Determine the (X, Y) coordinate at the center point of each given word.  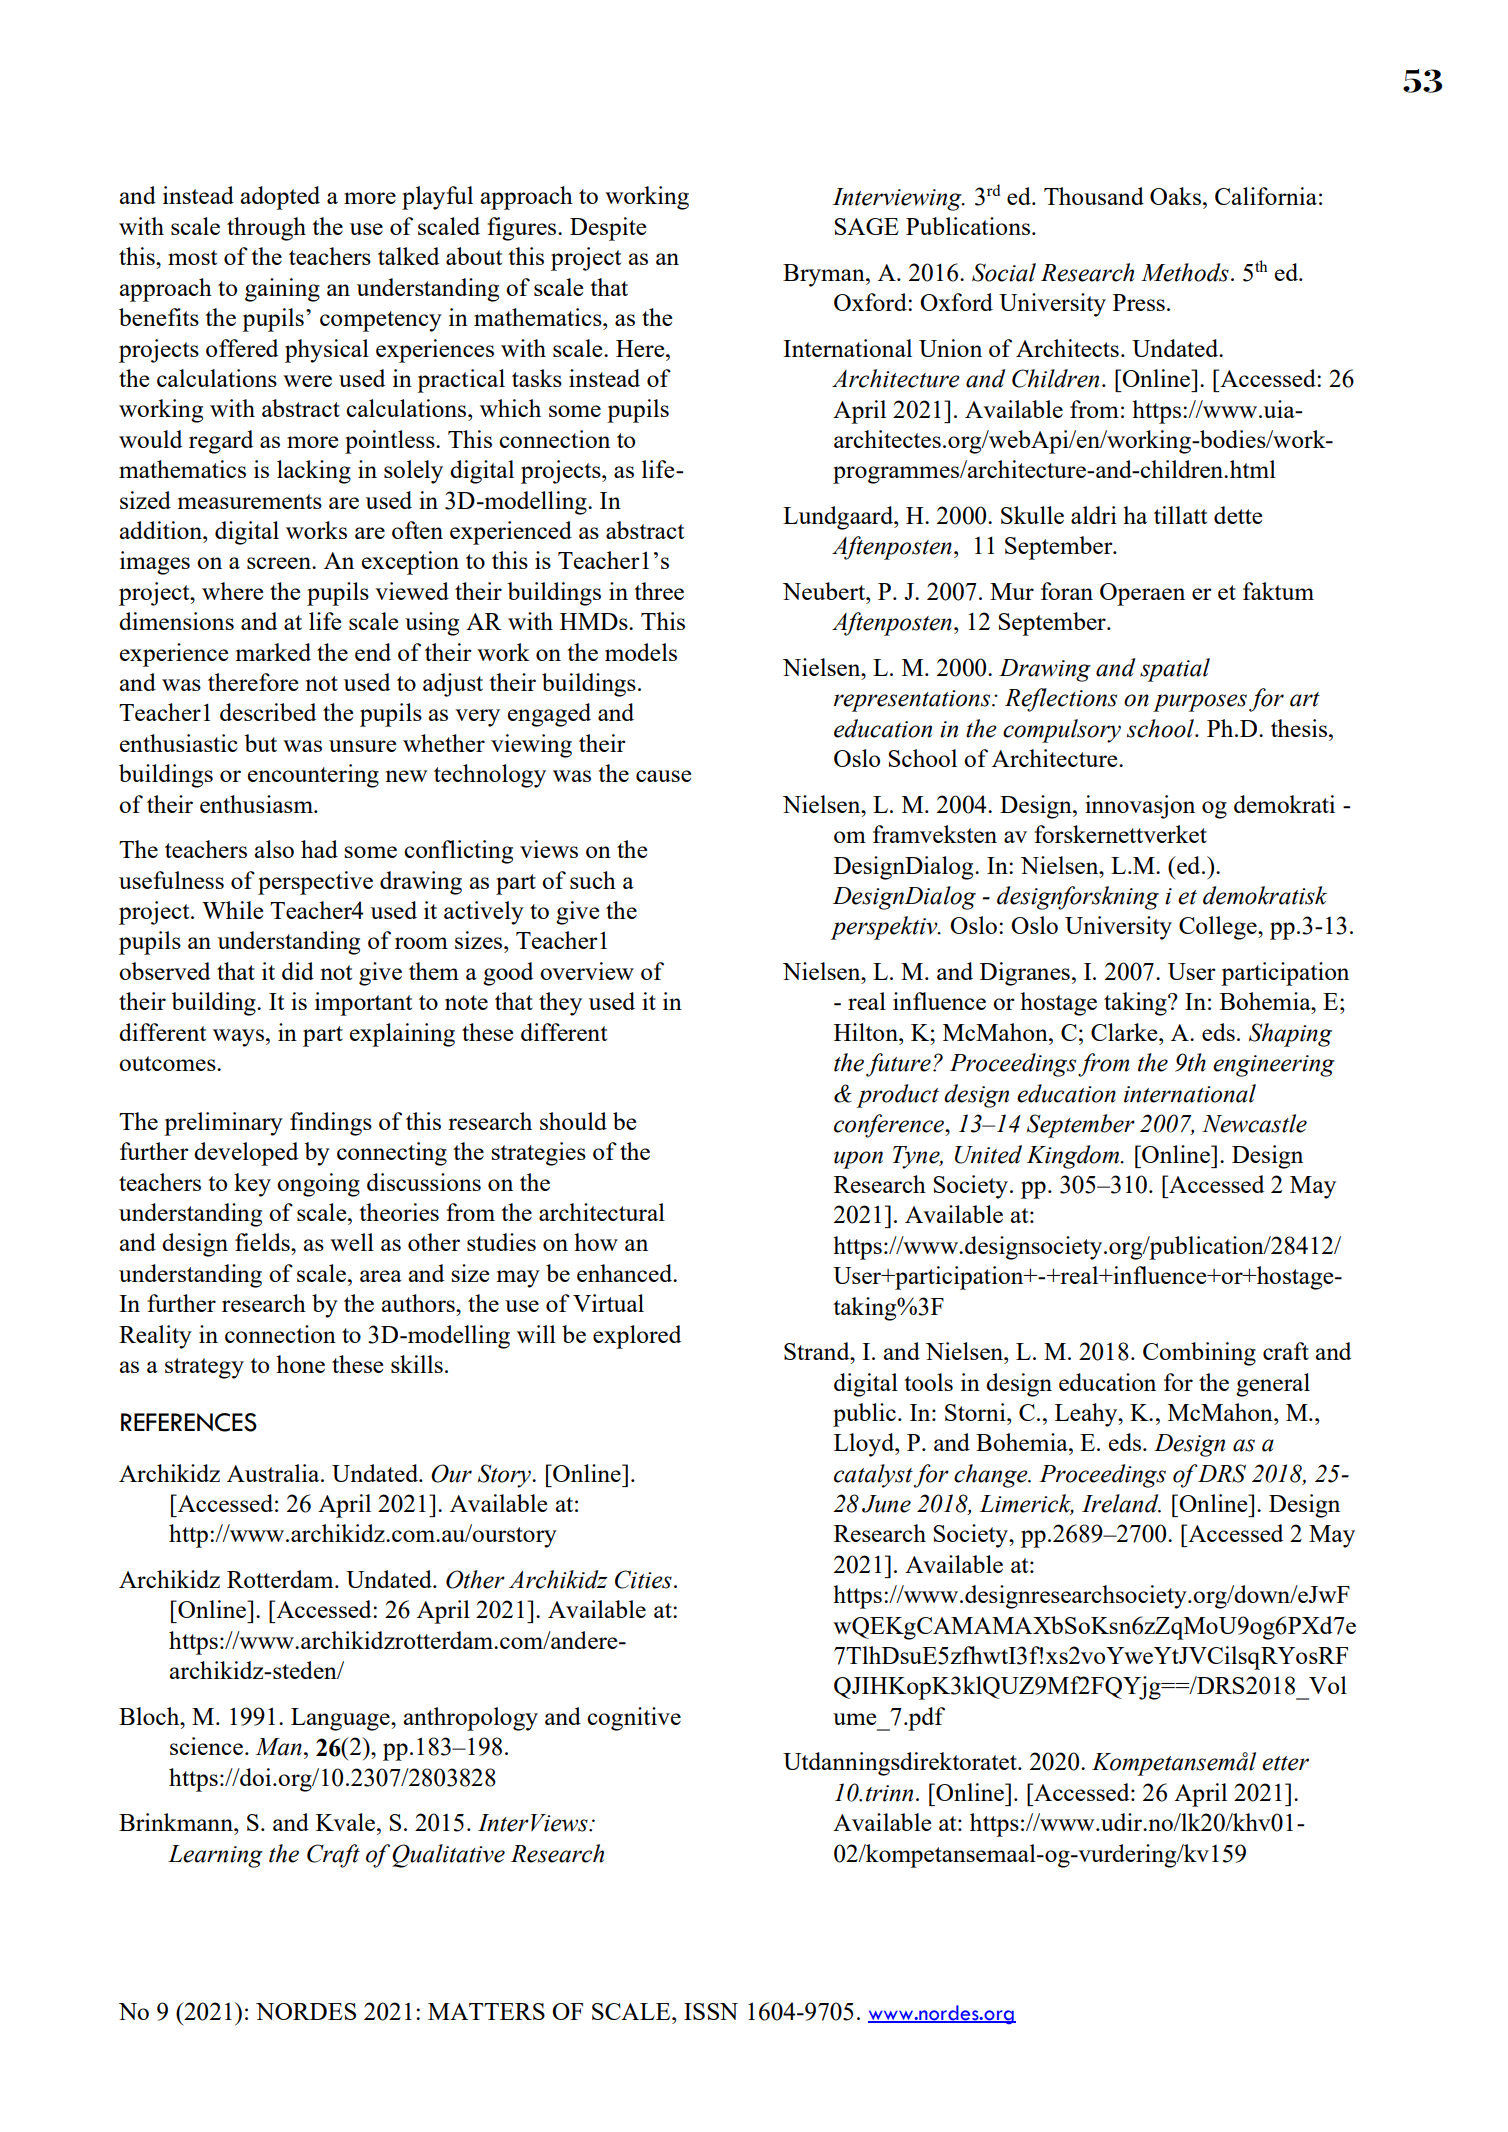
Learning (215, 1856)
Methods (1185, 272)
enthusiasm (257, 804)
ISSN (711, 2011)
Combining (1199, 1354)
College (1219, 928)
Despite (608, 229)
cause (663, 776)
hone (300, 1364)
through (266, 229)
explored (637, 1337)
